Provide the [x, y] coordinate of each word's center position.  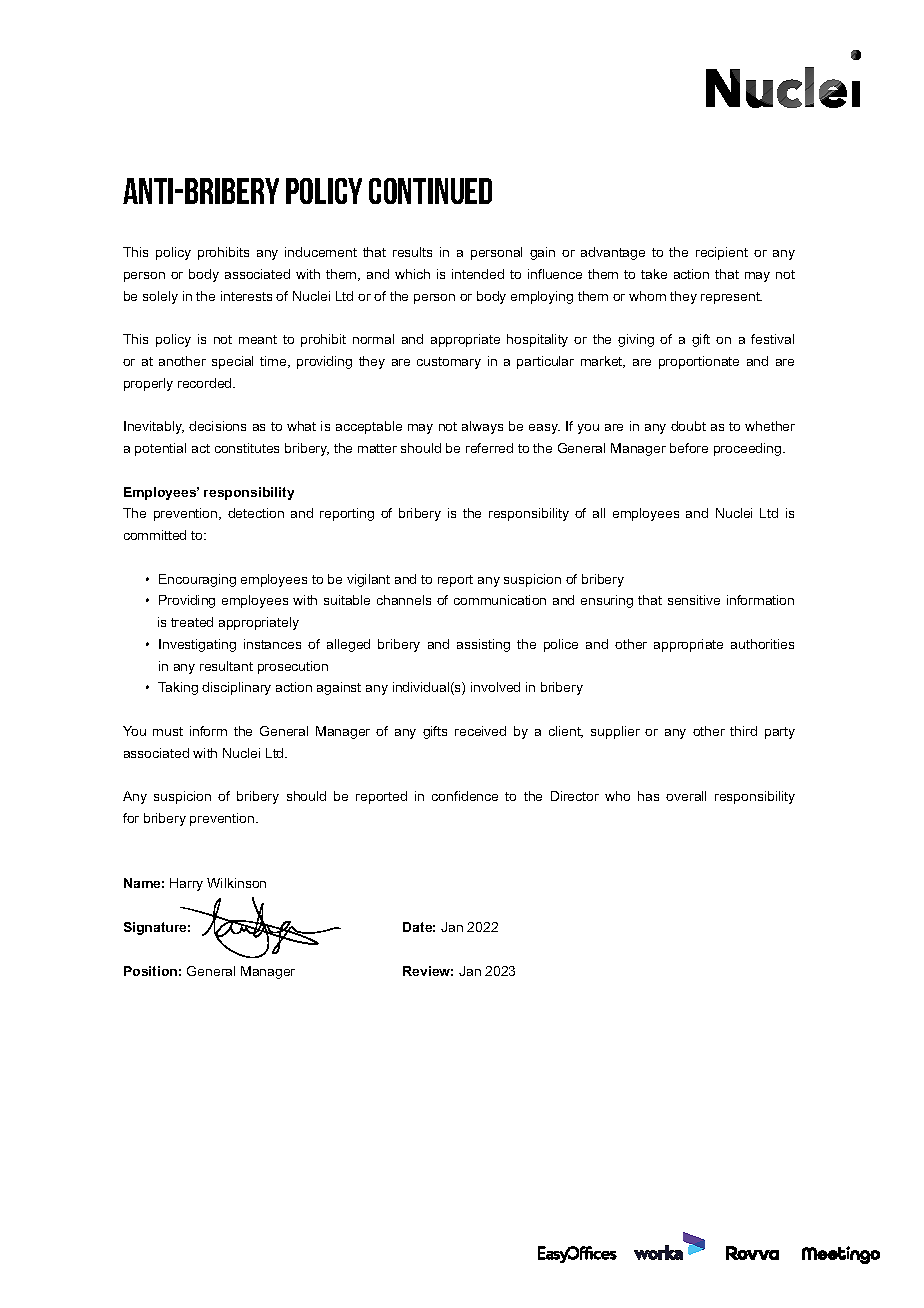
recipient [722, 253]
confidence [465, 796]
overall [686, 796]
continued [430, 191]
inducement [321, 252]
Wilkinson [236, 883]
